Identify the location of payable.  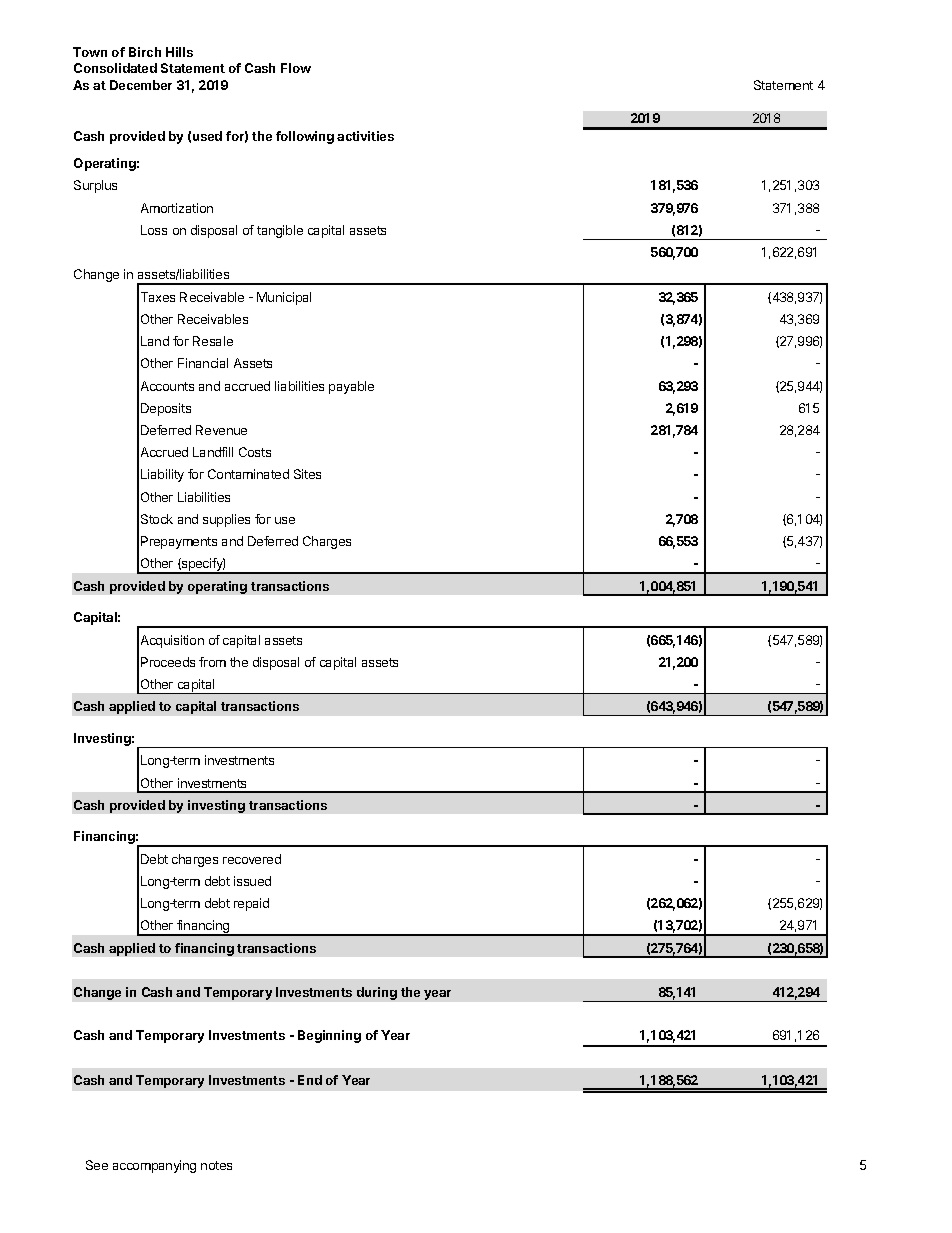
(351, 387).
